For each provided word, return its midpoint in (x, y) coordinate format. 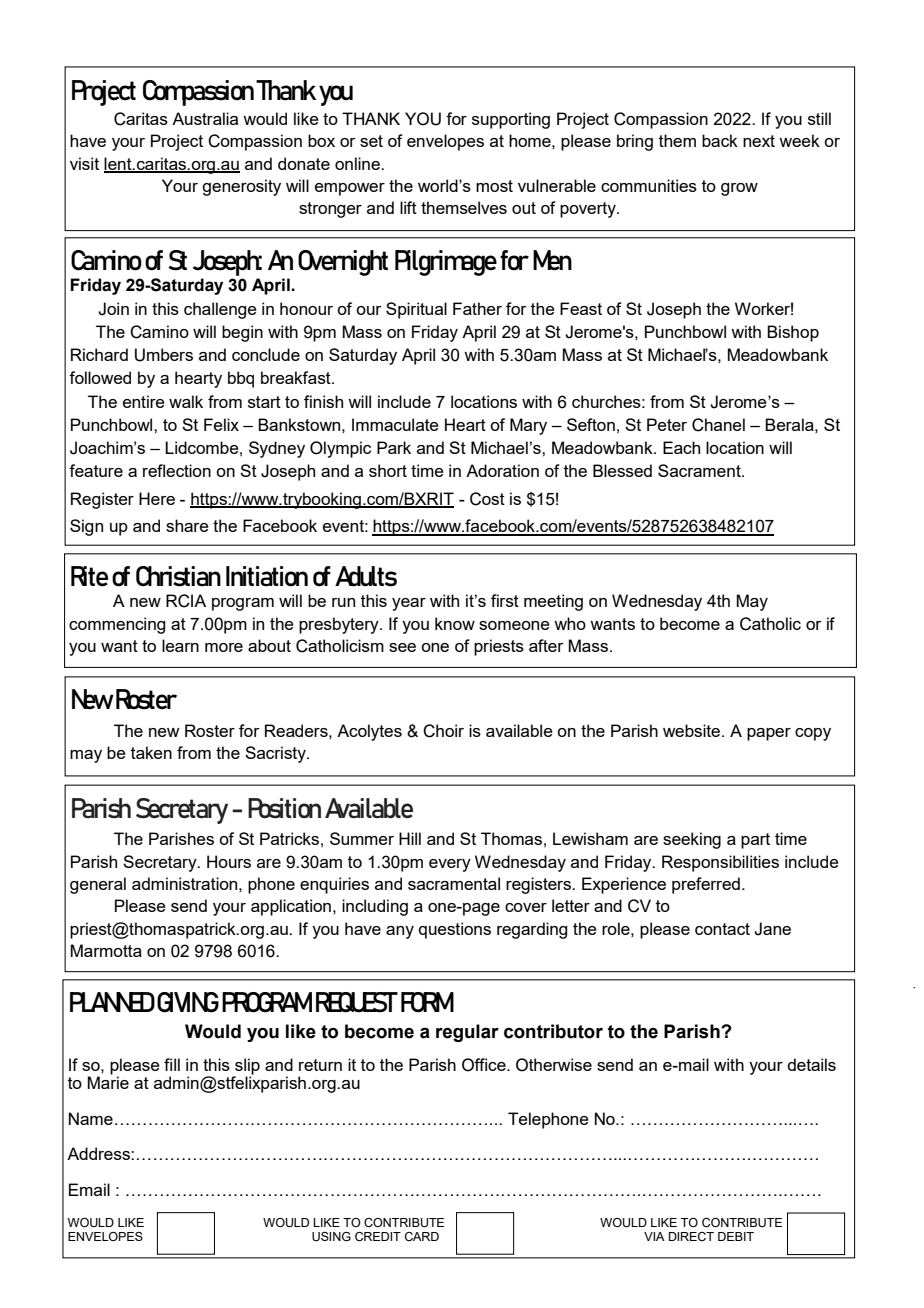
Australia (205, 118)
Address (99, 1153)
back (720, 140)
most (494, 186)
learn (180, 645)
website (693, 730)
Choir (443, 731)
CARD (422, 1236)
